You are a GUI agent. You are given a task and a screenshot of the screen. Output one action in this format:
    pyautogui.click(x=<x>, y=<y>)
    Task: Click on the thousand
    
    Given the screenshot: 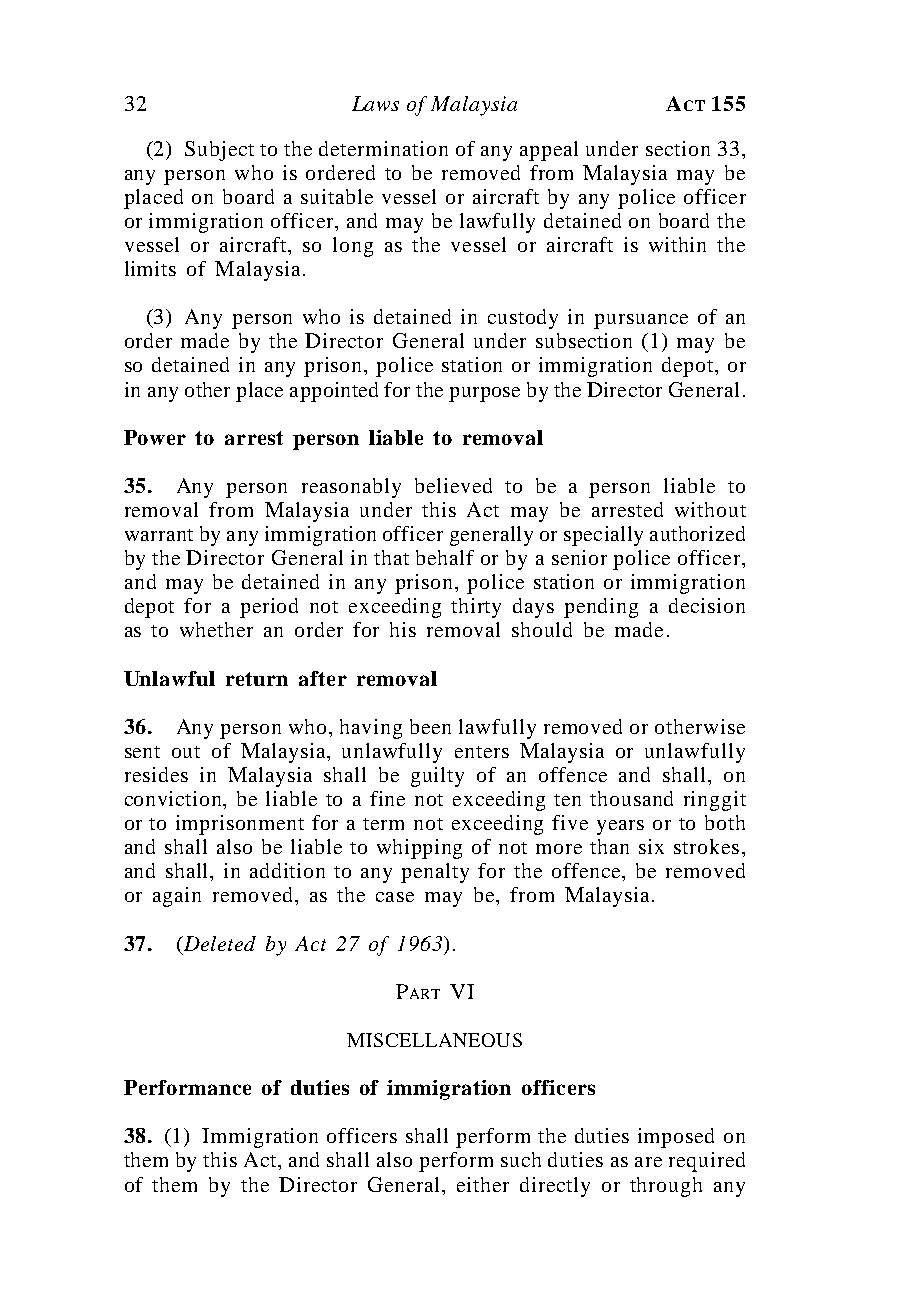 What is the action you would take?
    pyautogui.click(x=631, y=798)
